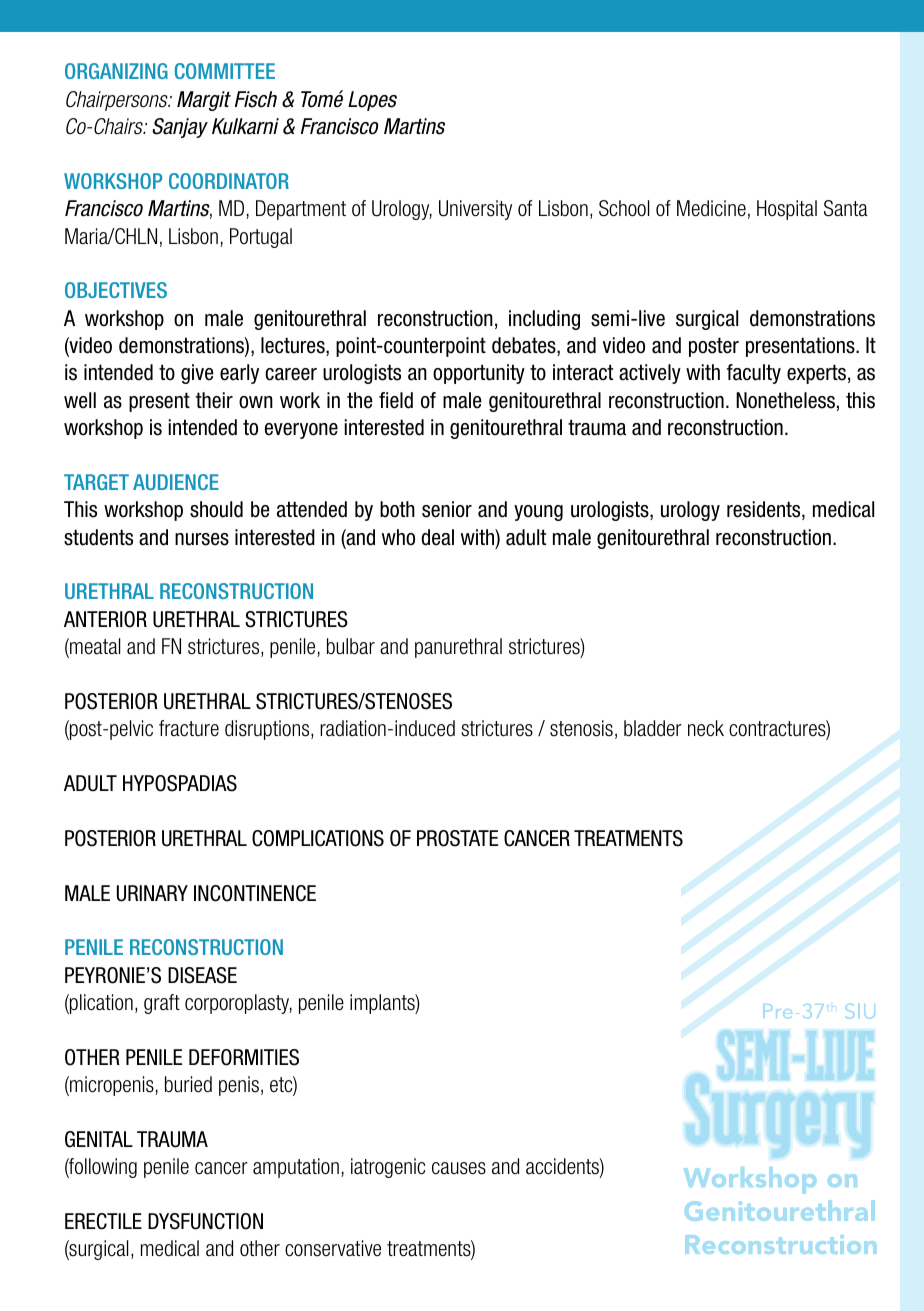 This screenshot has width=924, height=1311. I want to click on DYSFUNCTION, so click(205, 1221).
